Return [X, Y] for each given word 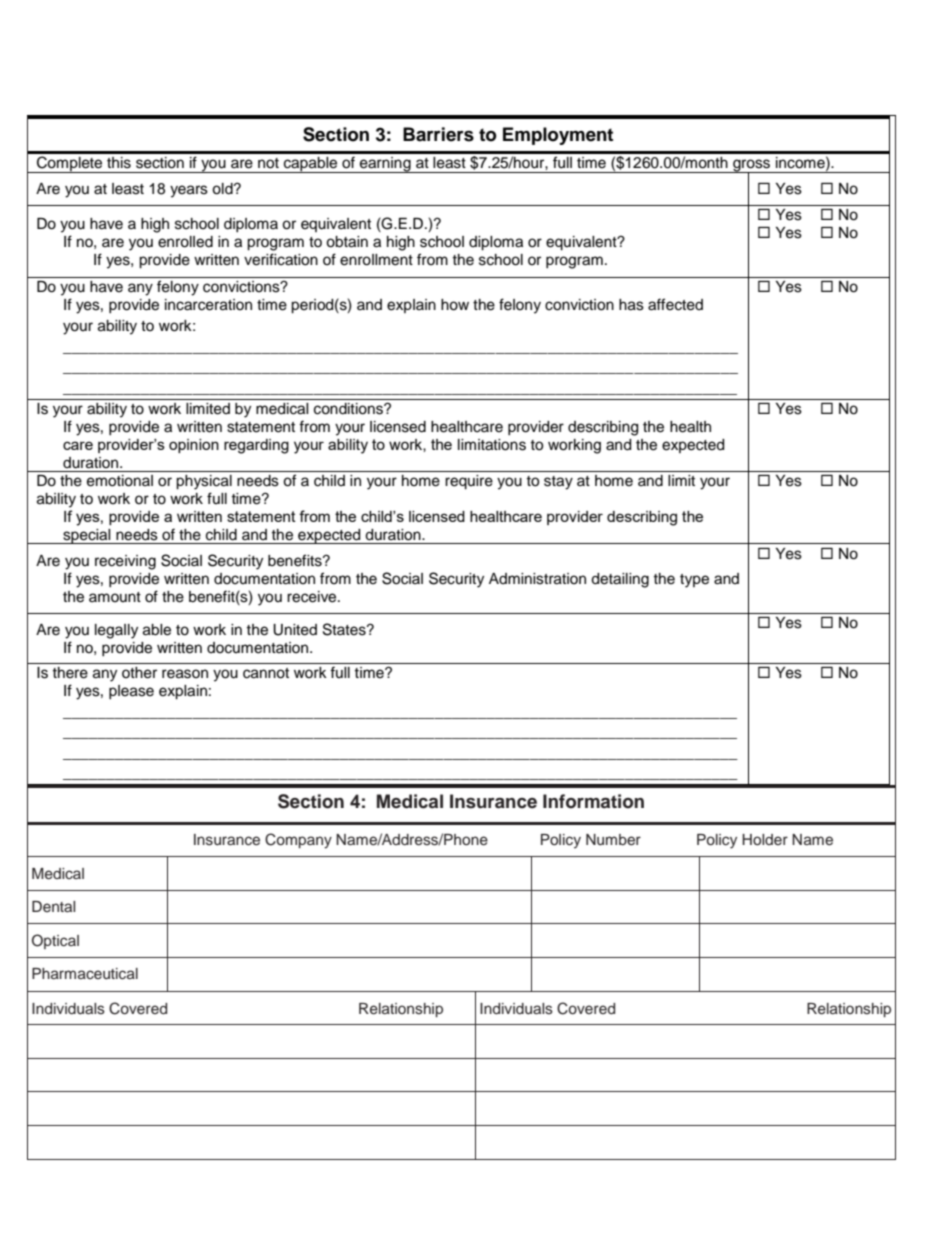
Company [298, 841]
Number [613, 840]
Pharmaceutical [85, 974]
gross [752, 166]
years [189, 191]
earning [385, 165]
